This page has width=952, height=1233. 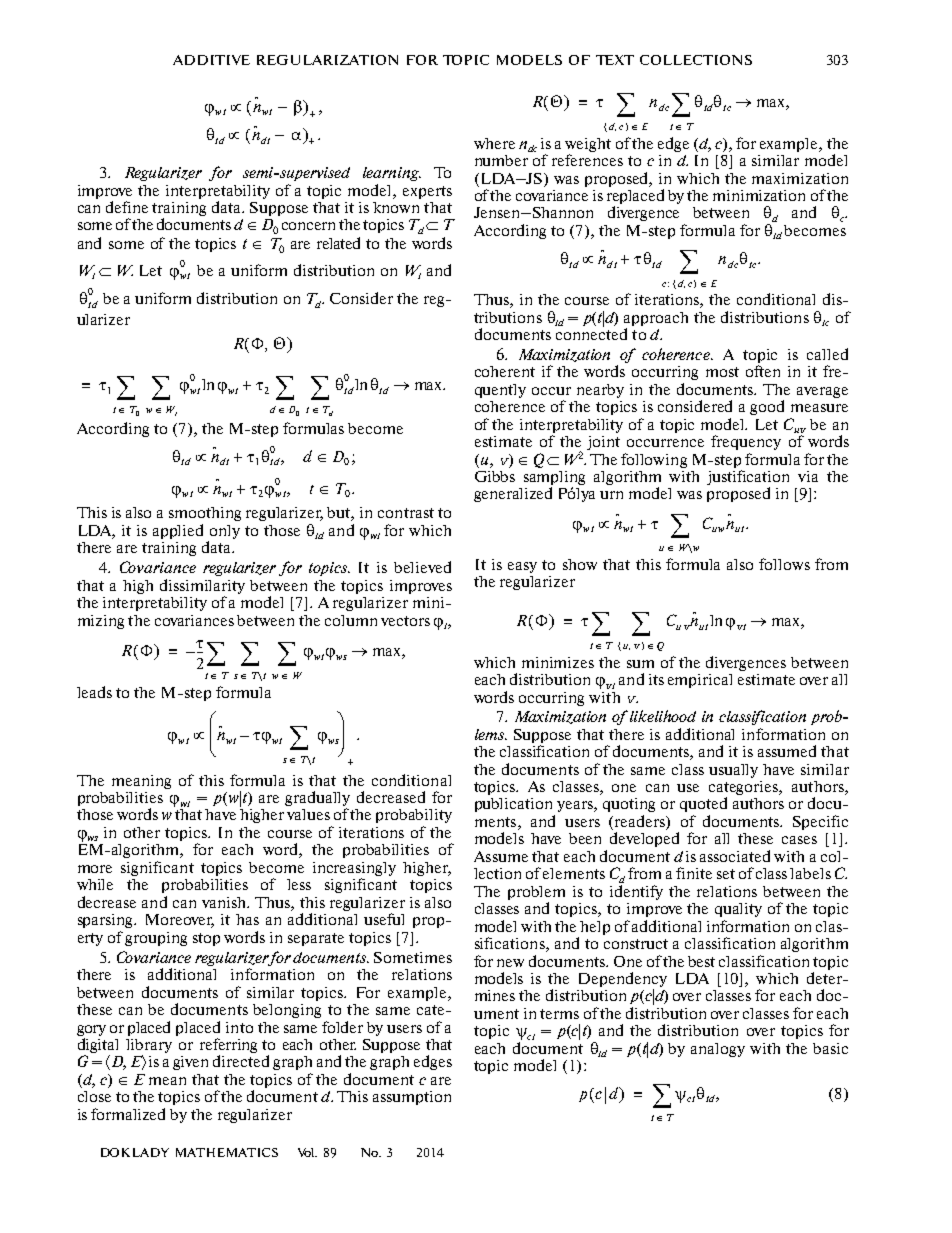 I want to click on MATHEMATICS, so click(x=227, y=1152).
